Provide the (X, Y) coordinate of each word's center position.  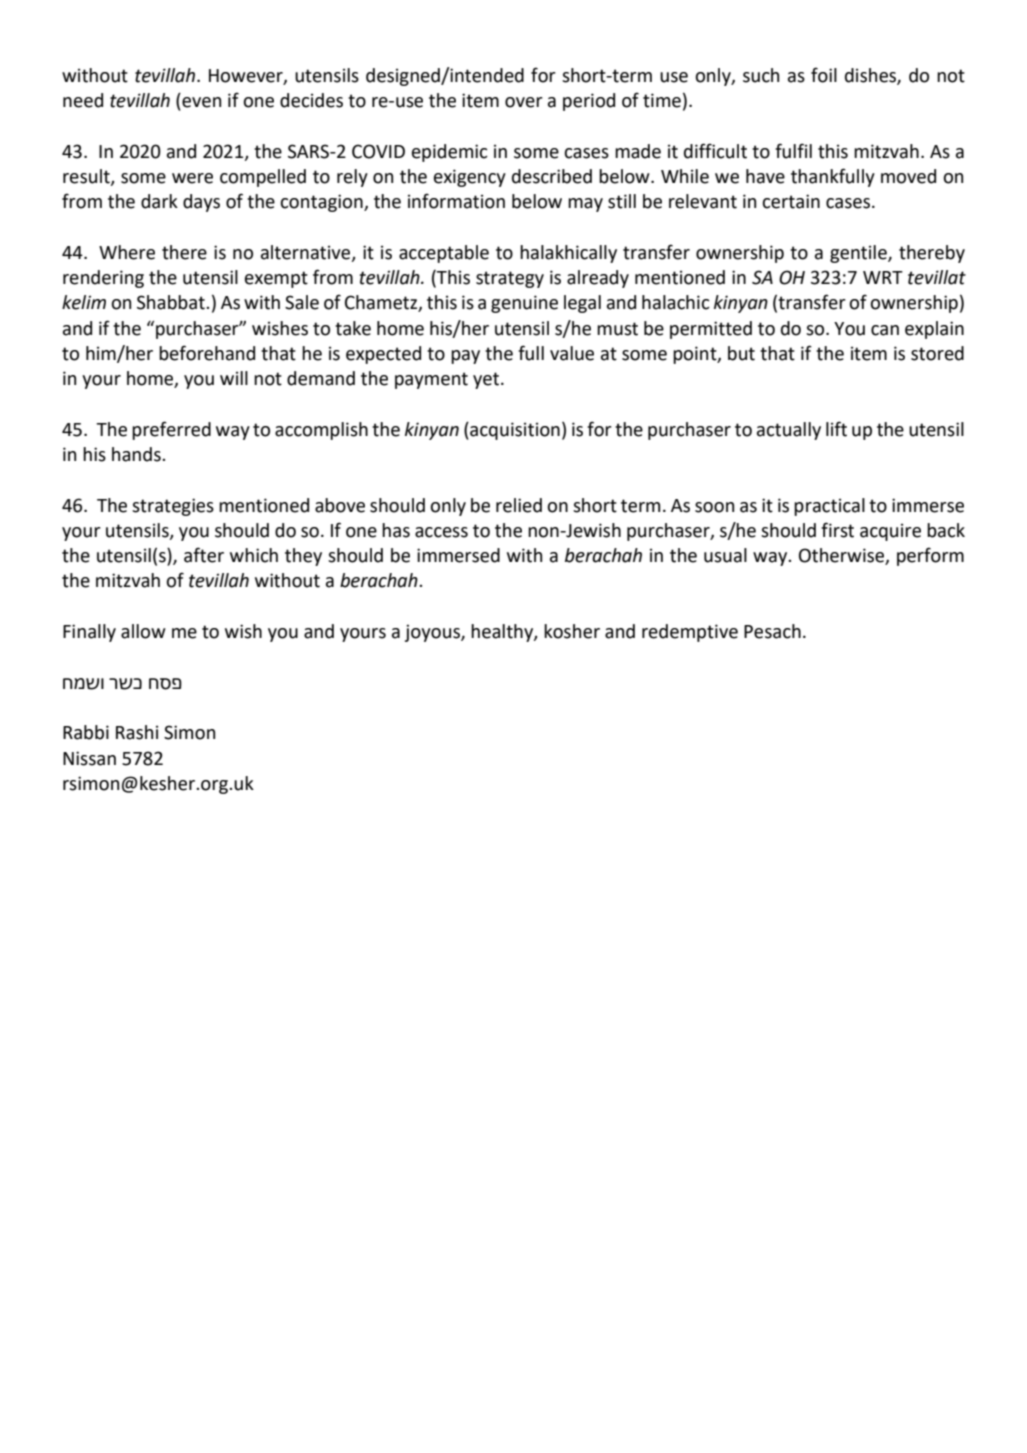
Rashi (137, 732)
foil (824, 75)
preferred (171, 430)
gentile (859, 254)
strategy (510, 279)
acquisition (514, 431)
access (441, 532)
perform (930, 556)
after (204, 555)
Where (127, 252)
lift (836, 429)
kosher (572, 631)
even (200, 103)
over (524, 102)
